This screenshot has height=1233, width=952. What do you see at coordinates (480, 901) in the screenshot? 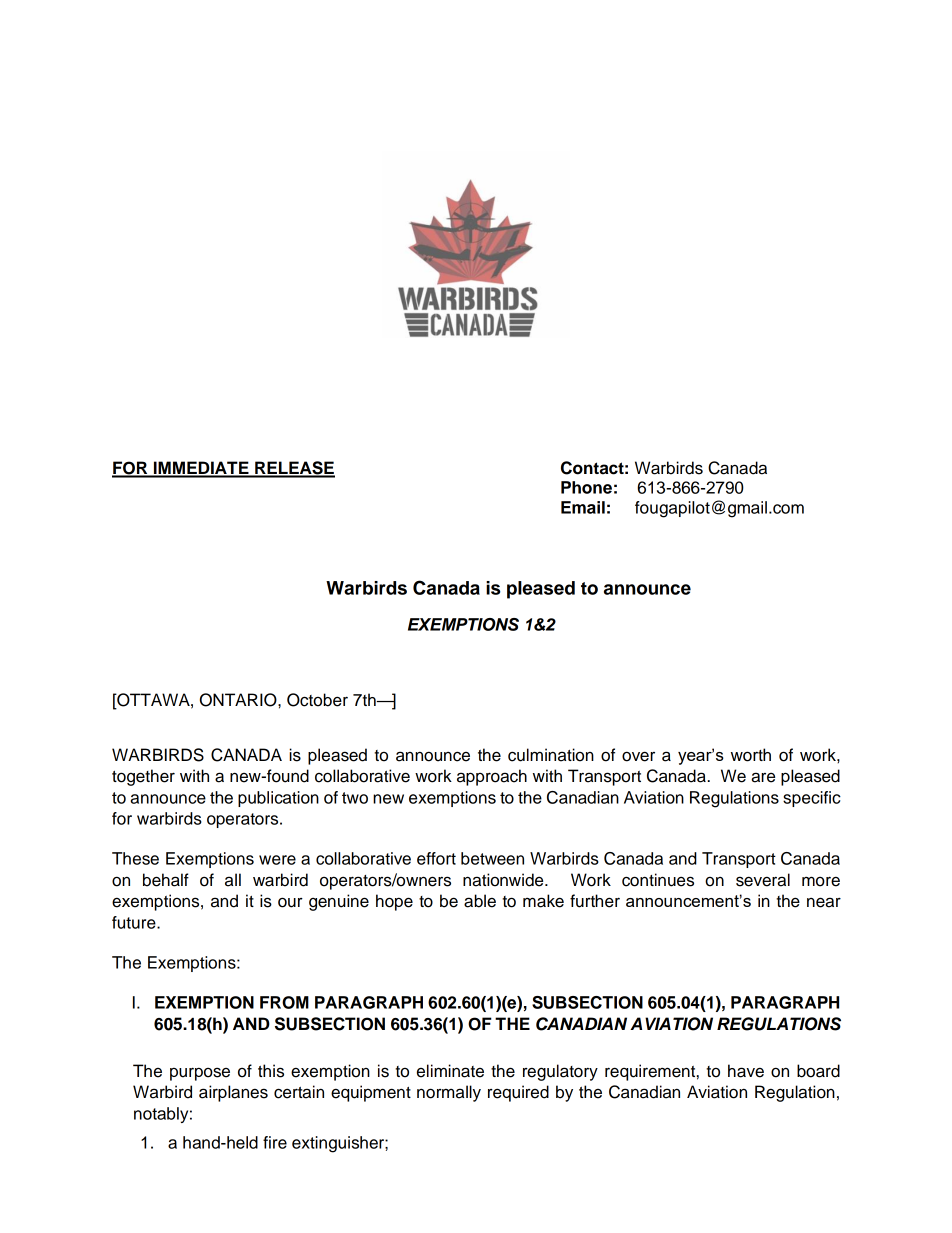
I see `able` at bounding box center [480, 901].
